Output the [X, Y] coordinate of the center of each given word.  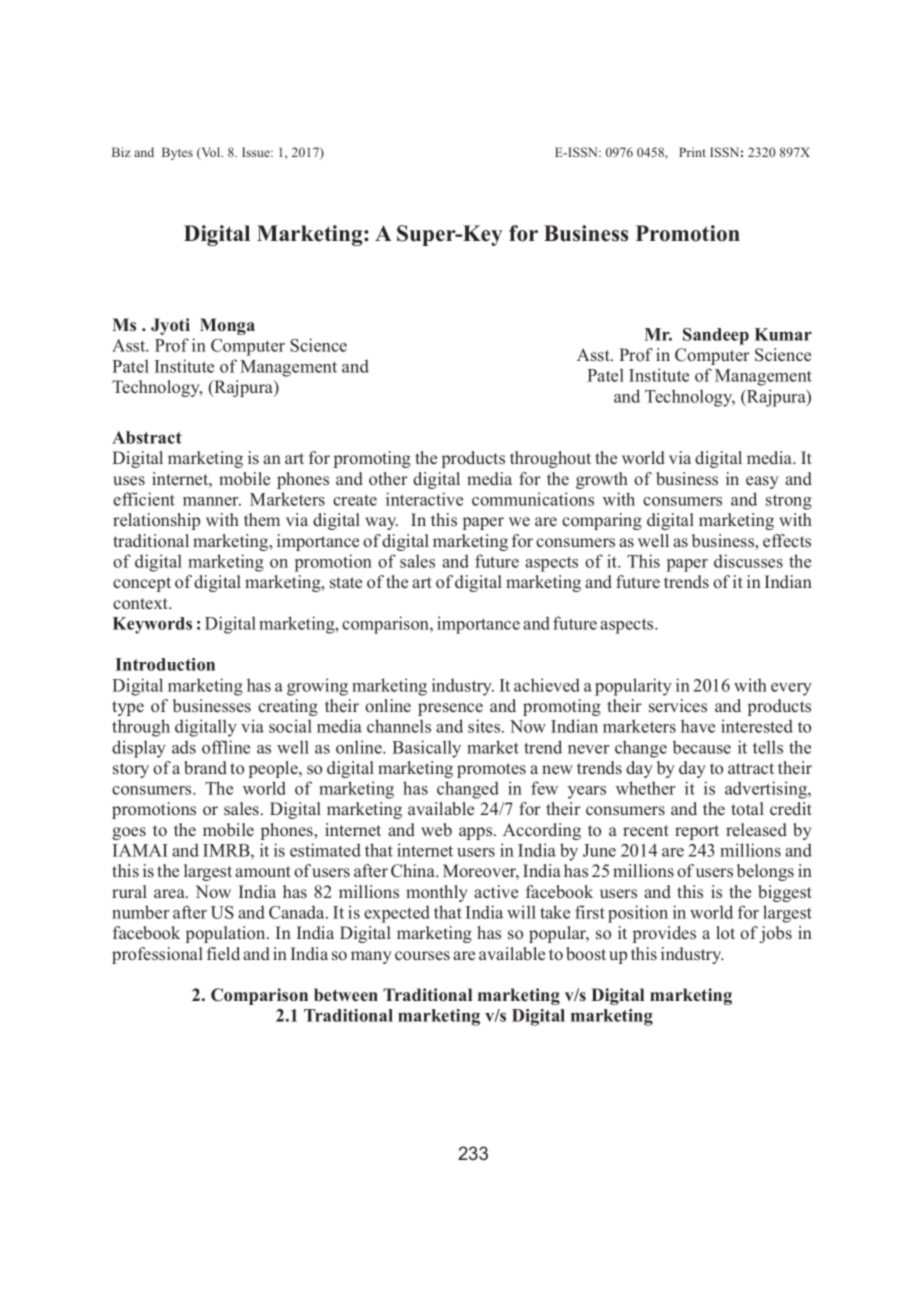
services [678, 705]
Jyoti [170, 326]
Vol [211, 153]
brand [205, 768]
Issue [257, 152]
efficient [144, 499]
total [748, 808]
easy [762, 482]
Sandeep [716, 336]
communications [533, 499]
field [223, 953]
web [436, 830]
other [388, 478]
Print [692, 152]
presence [450, 709]
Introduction [165, 664]
